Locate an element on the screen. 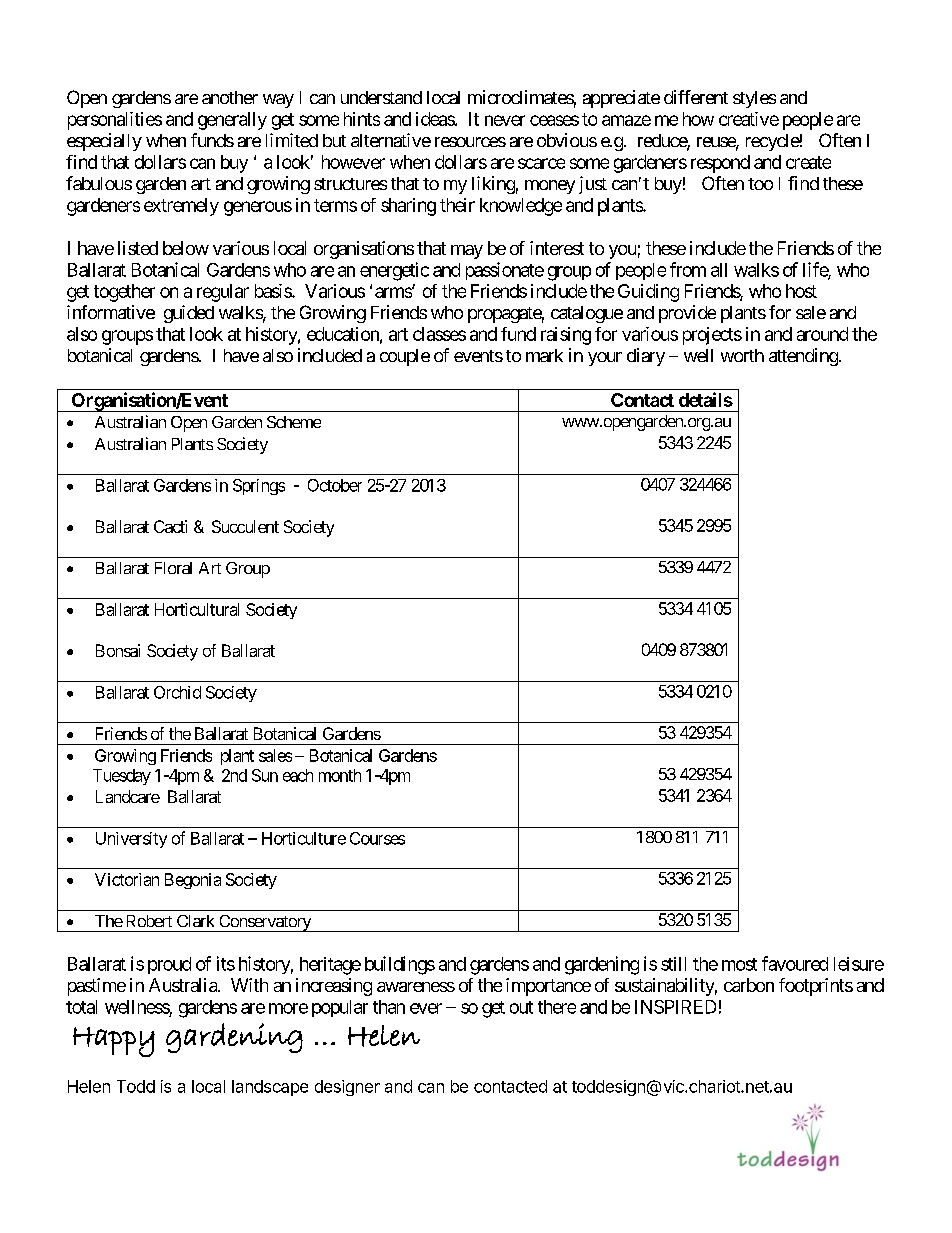 The image size is (952, 1233). recycle is located at coordinates (773, 142).
